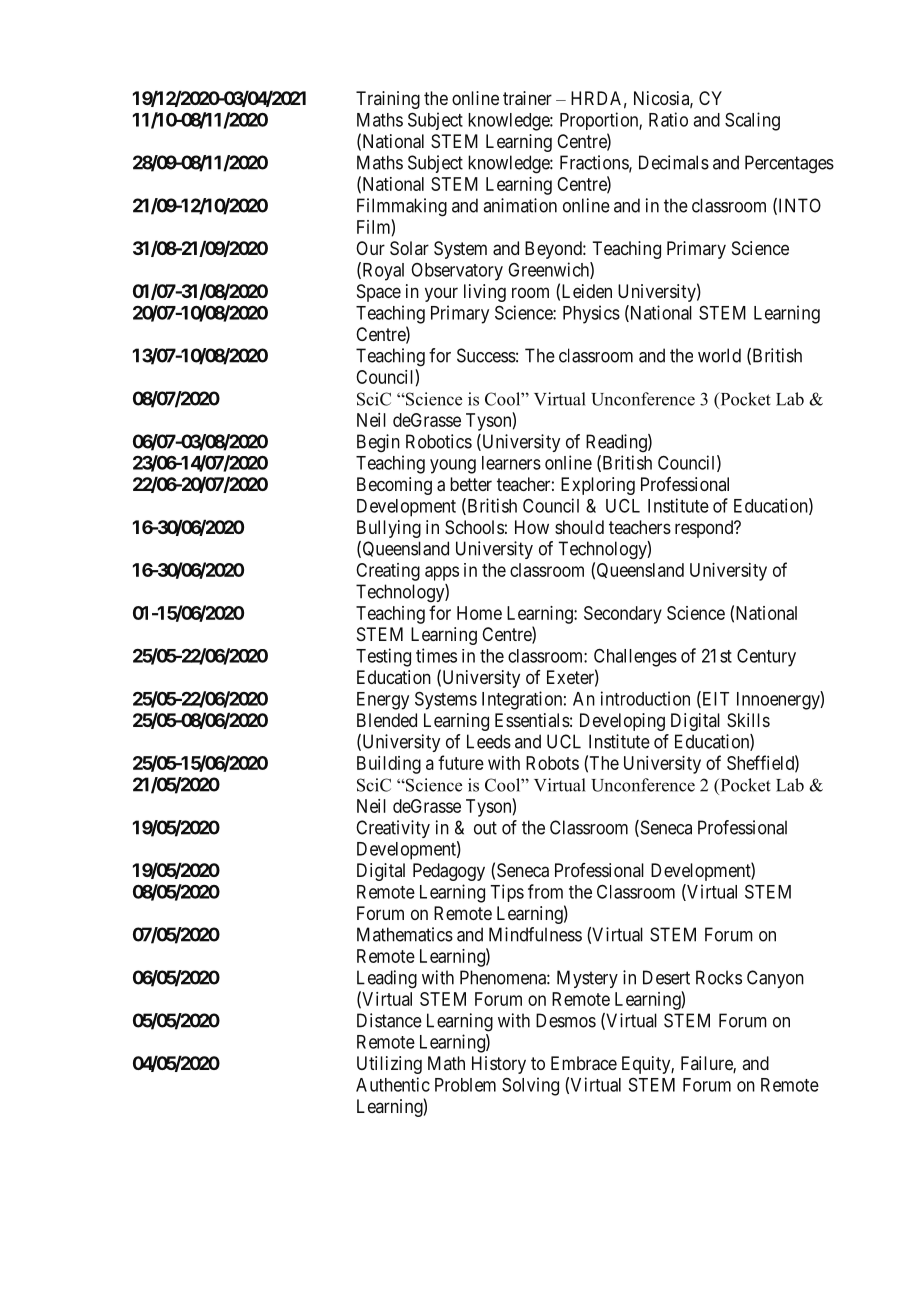 This screenshot has height=1308, width=924. Describe the element at coordinates (436, 655) in the screenshot. I see `times` at that location.
